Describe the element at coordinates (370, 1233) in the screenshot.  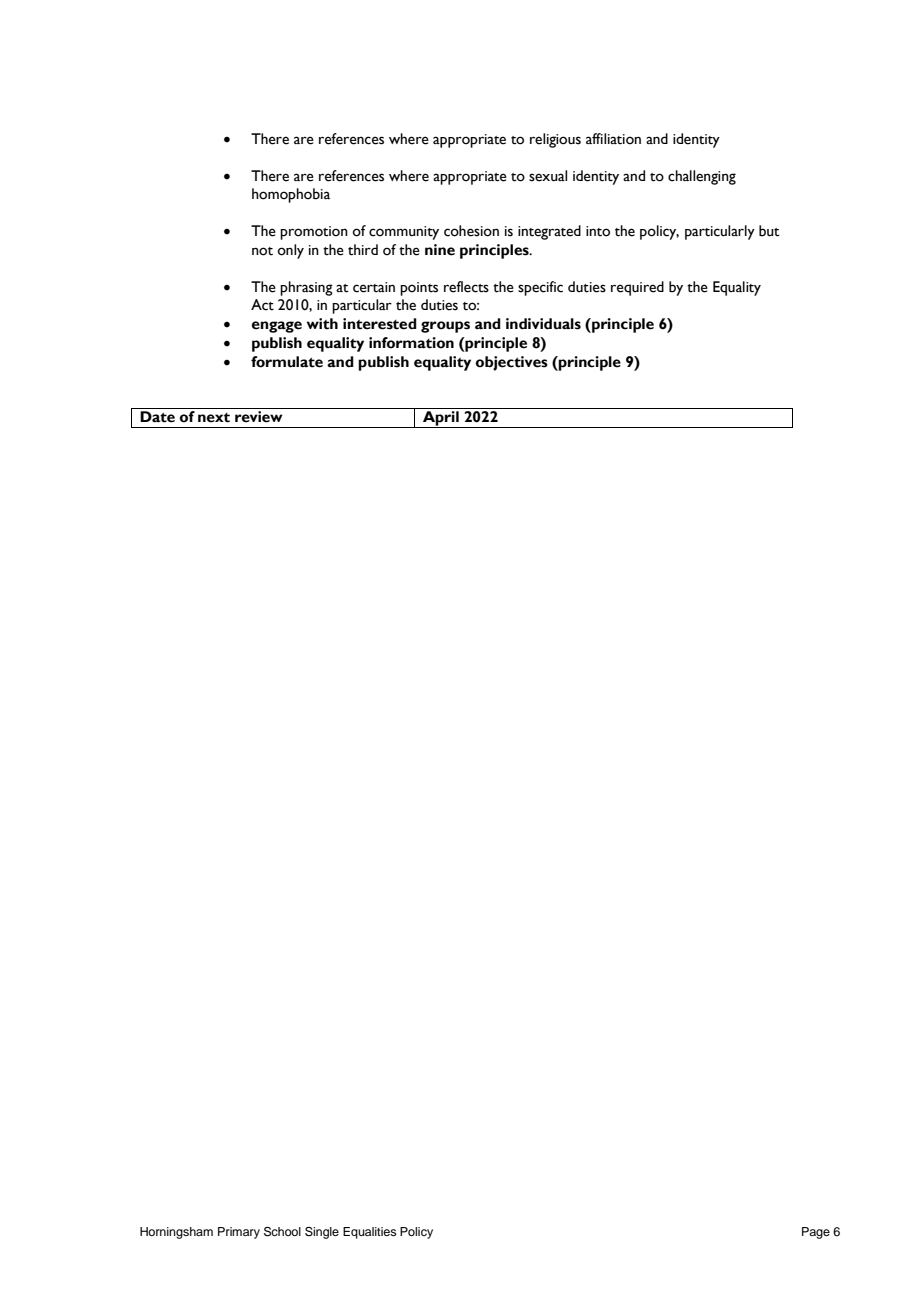
I see `Equalities` at that location.
